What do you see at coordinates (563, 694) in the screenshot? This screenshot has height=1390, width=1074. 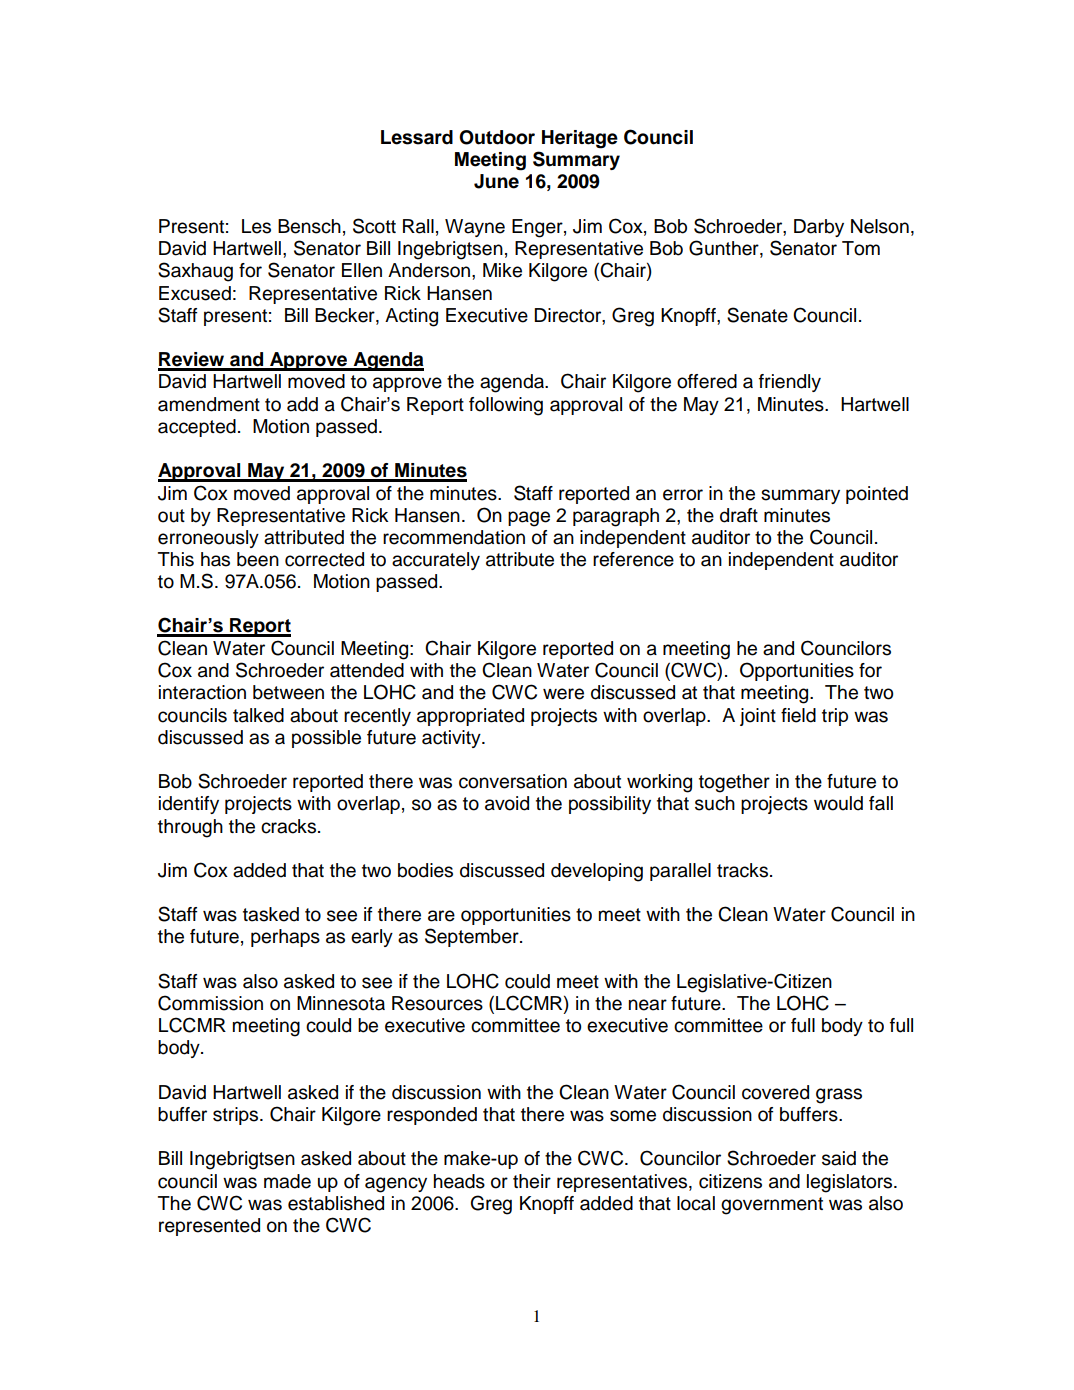 I see `were` at bounding box center [563, 694].
